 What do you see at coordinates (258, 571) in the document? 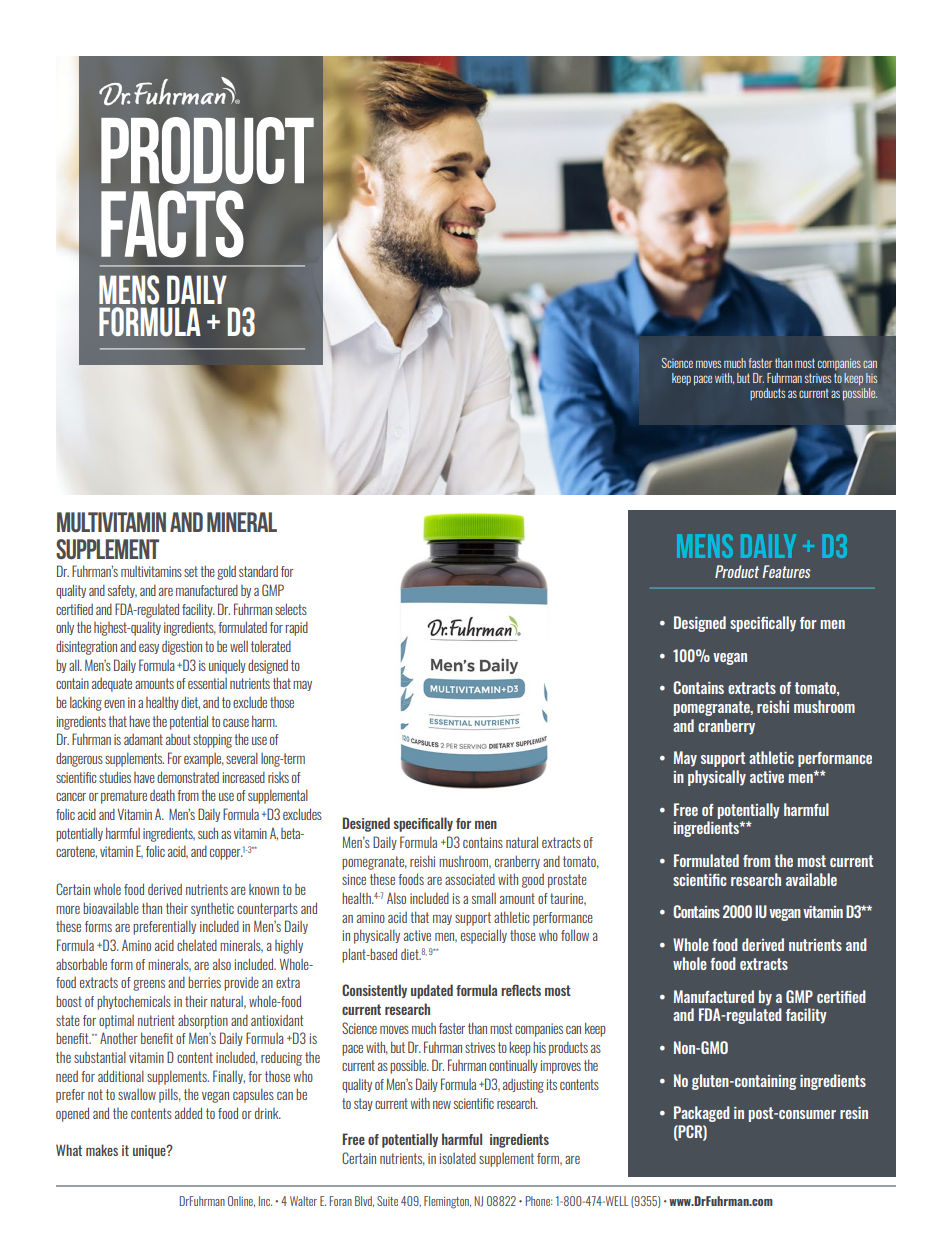
I see `standard` at bounding box center [258, 571].
